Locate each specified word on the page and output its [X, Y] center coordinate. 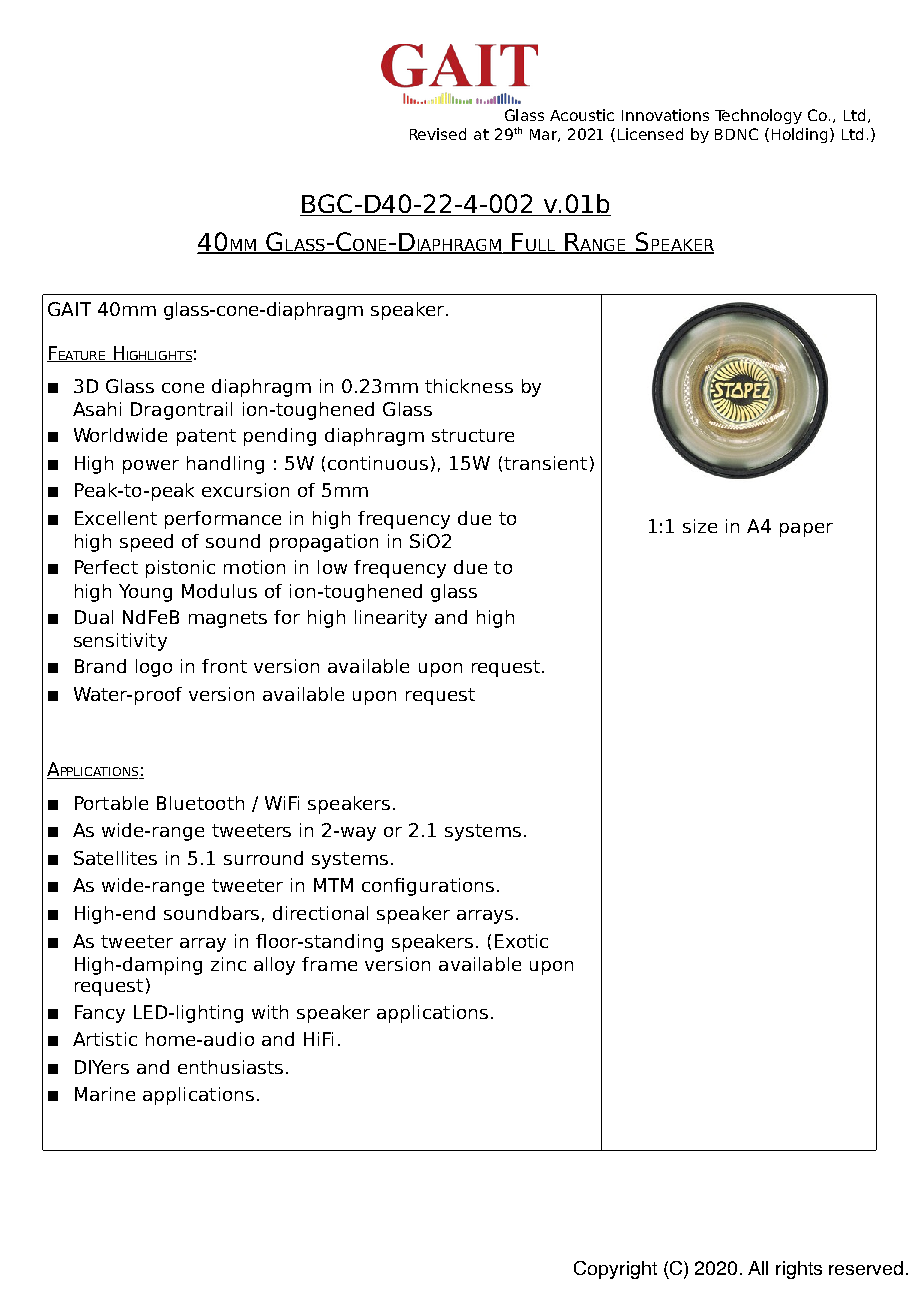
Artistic [105, 1039]
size [700, 526]
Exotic [521, 941]
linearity [391, 619]
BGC [327, 205]
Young [145, 593]
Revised [438, 134]
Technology [758, 116]
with [270, 1012]
